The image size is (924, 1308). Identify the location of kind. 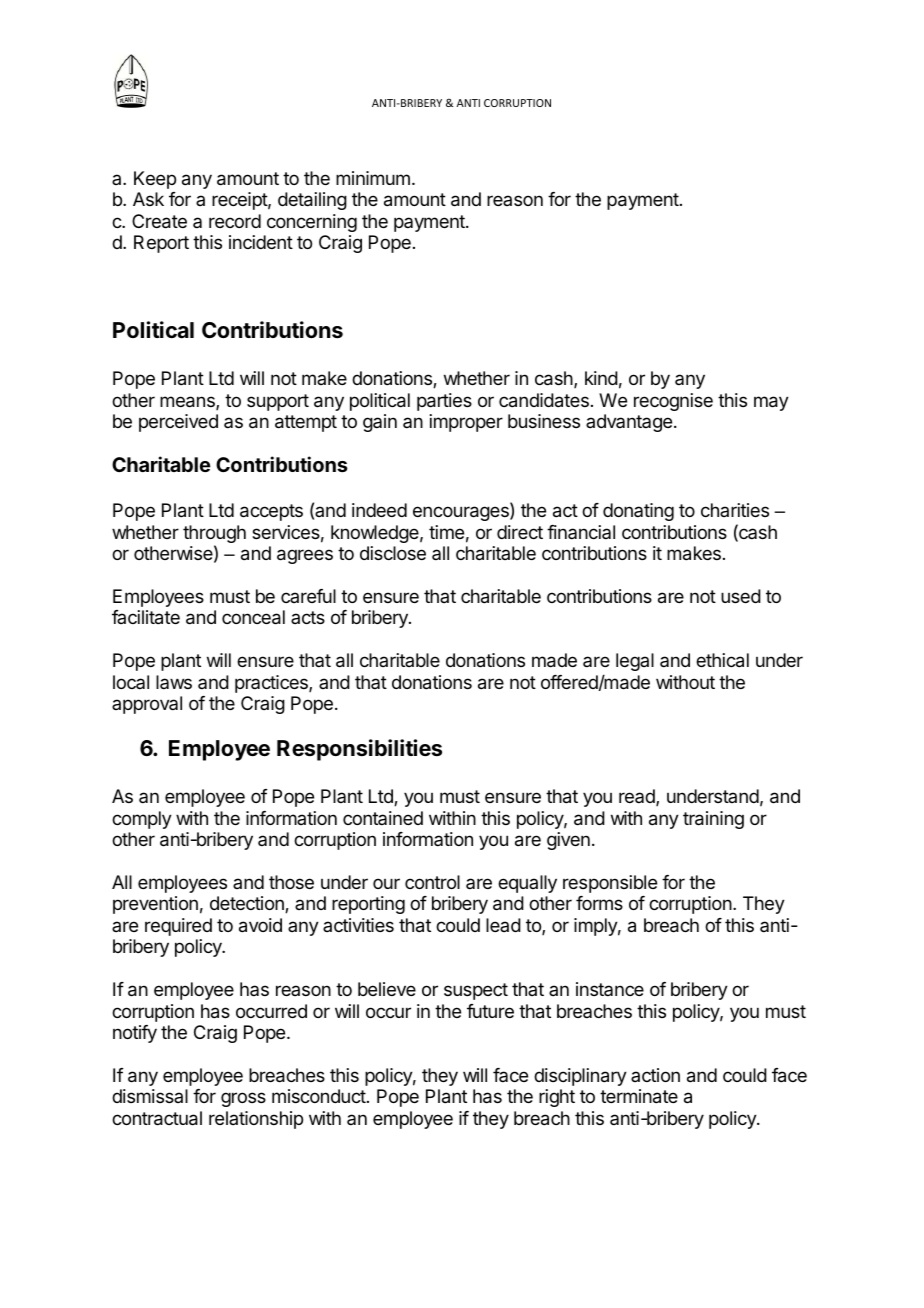
(601, 378).
